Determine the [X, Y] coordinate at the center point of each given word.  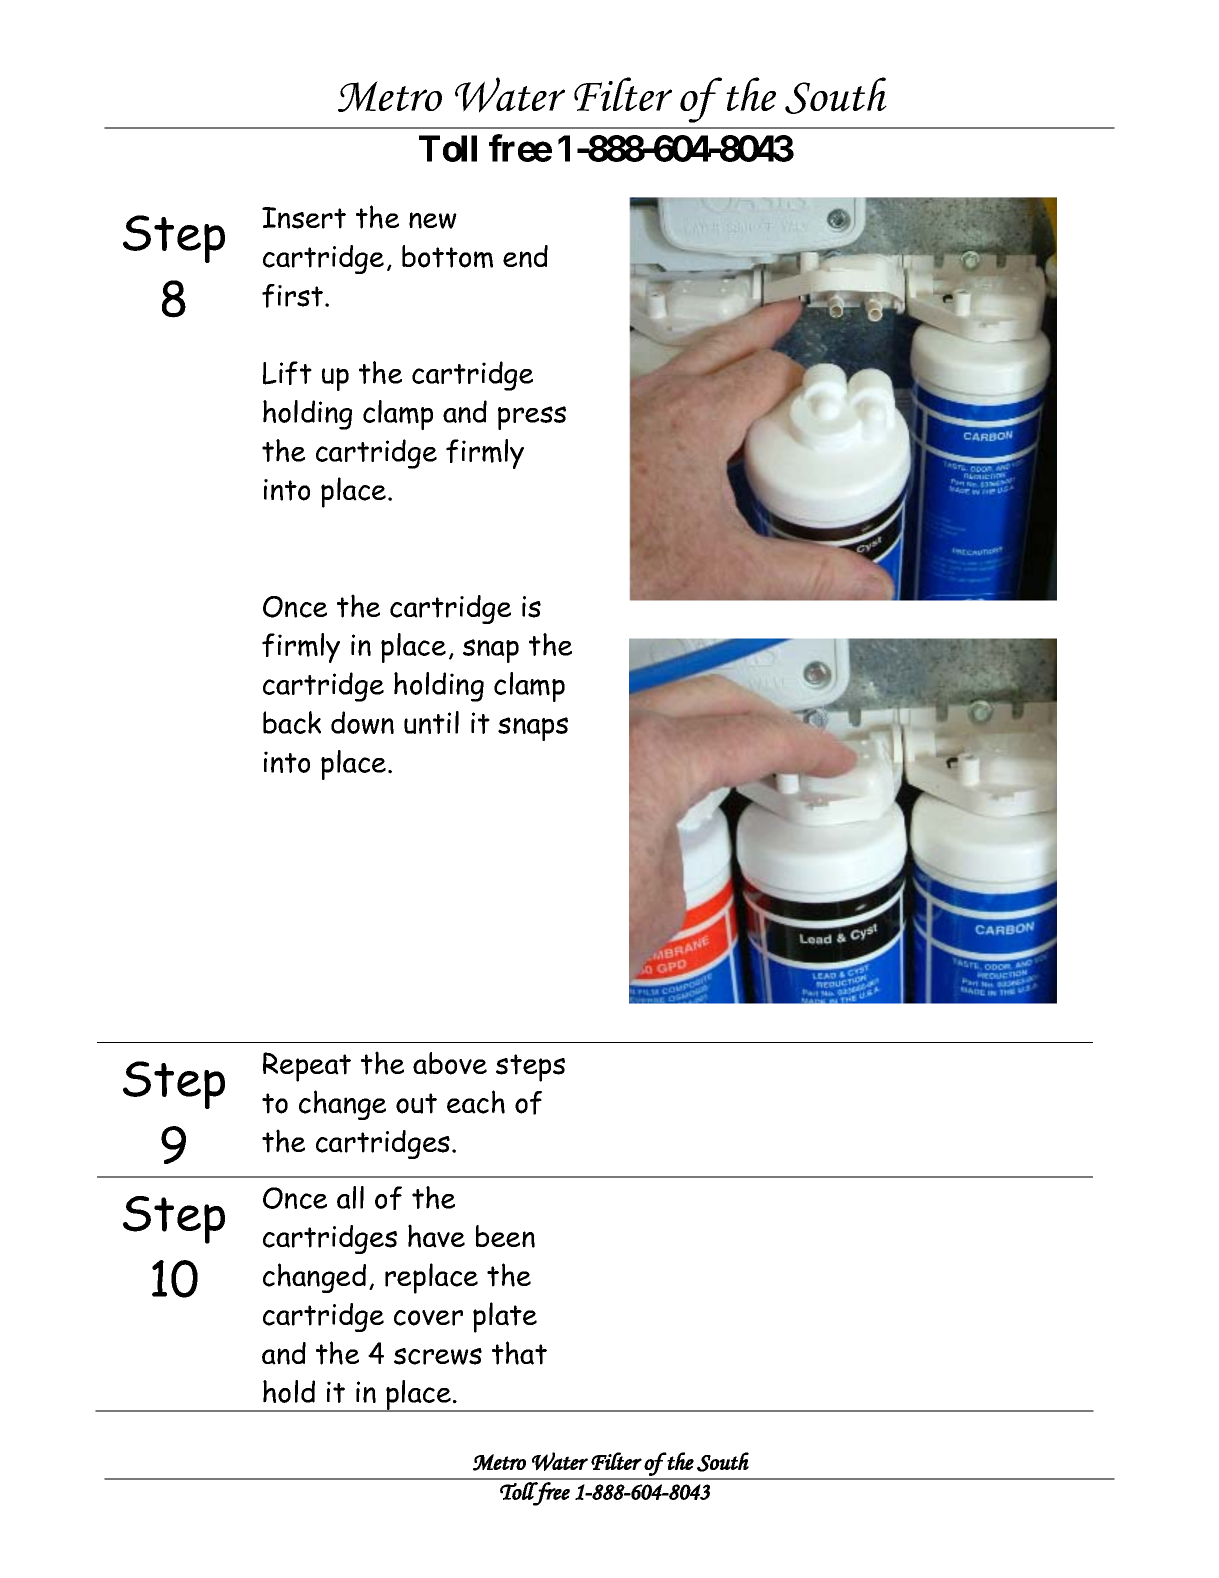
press [532, 418]
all [350, 1197]
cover [428, 1318]
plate [505, 1317]
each [476, 1102]
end [525, 256]
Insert [304, 218]
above [450, 1063]
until [431, 722]
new [433, 220]
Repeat [307, 1067]
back [292, 722]
